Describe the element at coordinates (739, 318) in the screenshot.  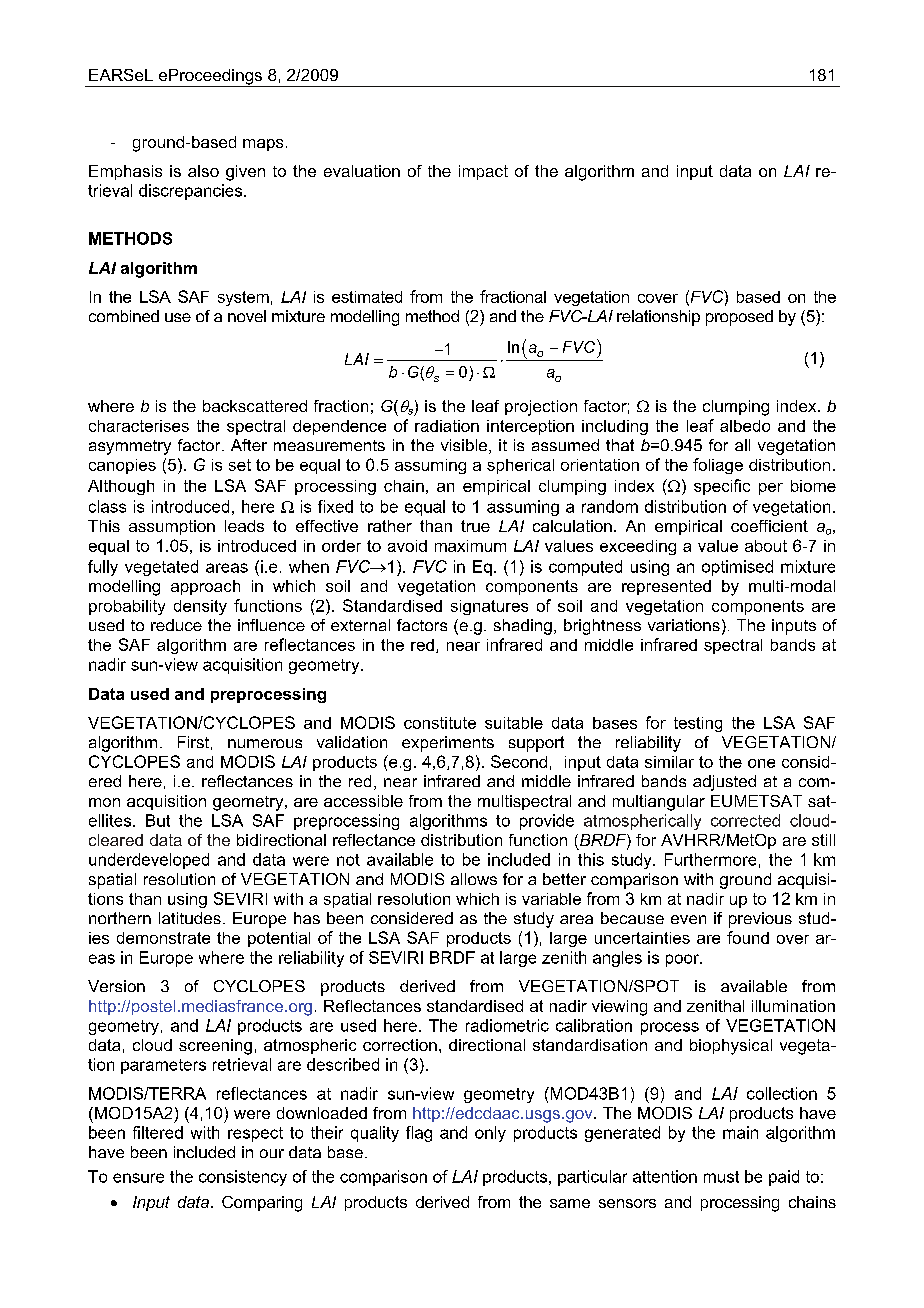
I see `proposed` at that location.
